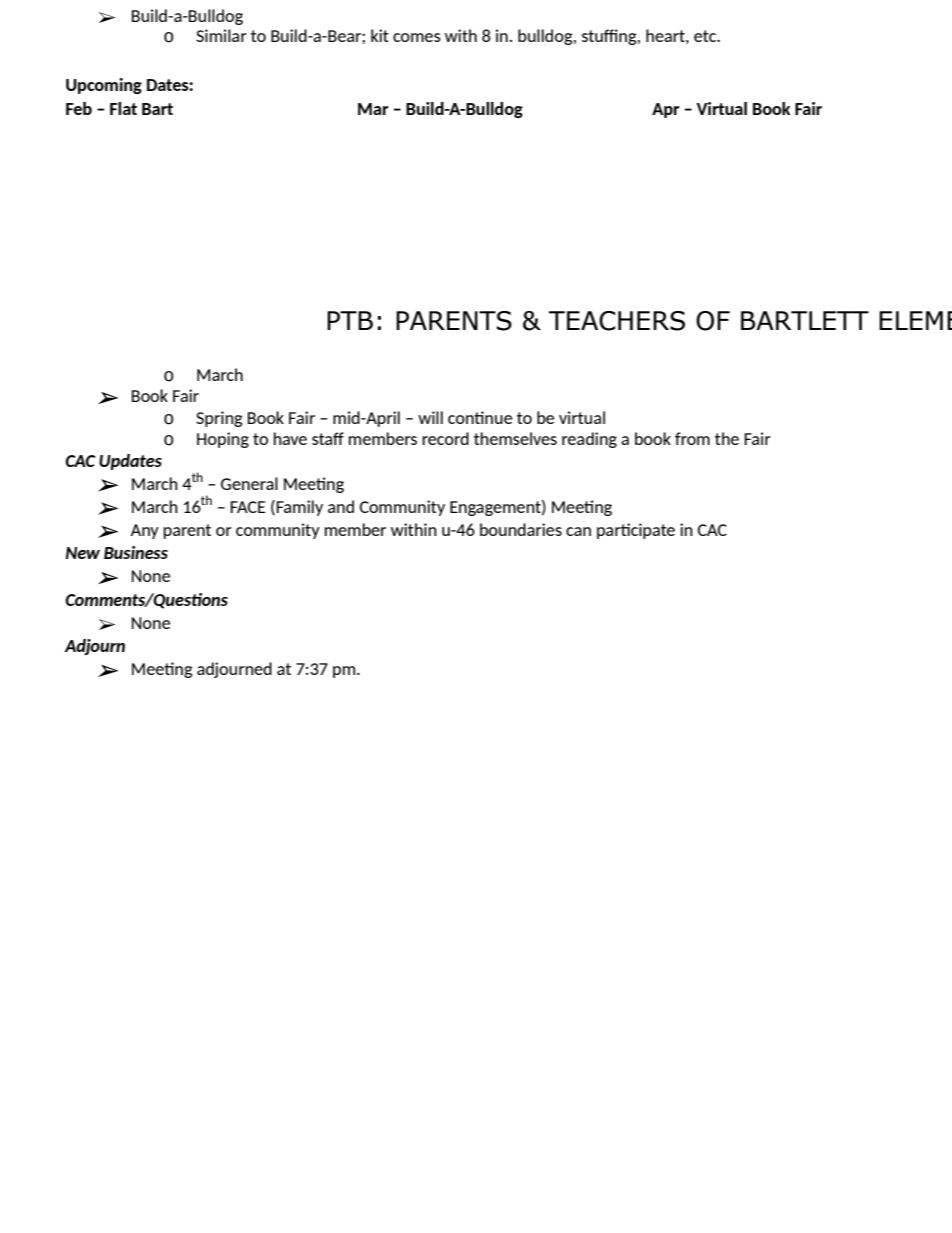 The width and height of the document is (952, 1233). Describe the element at coordinates (221, 35) in the document. I see `Similar` at that location.
